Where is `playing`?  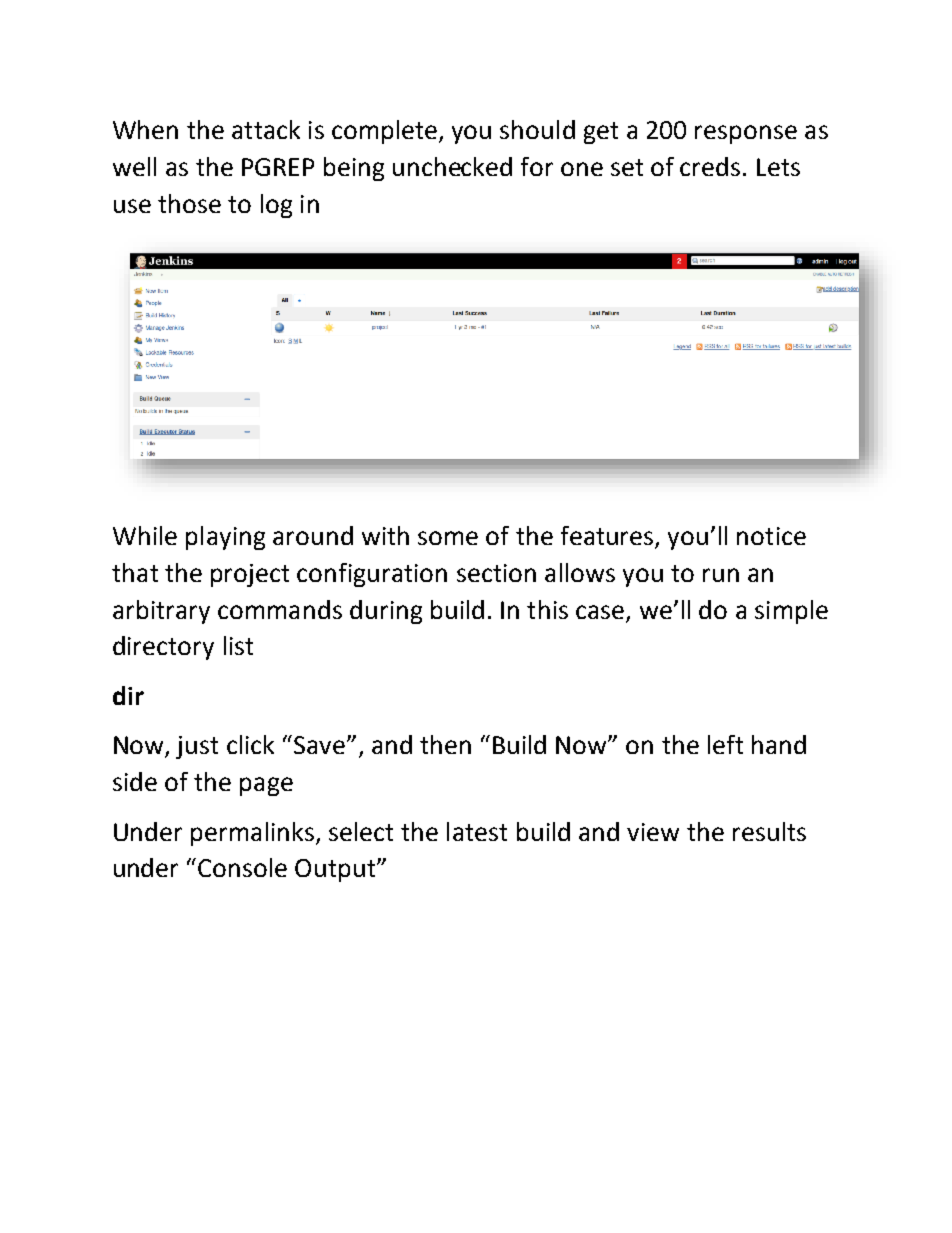 playing is located at coordinates (225, 538).
